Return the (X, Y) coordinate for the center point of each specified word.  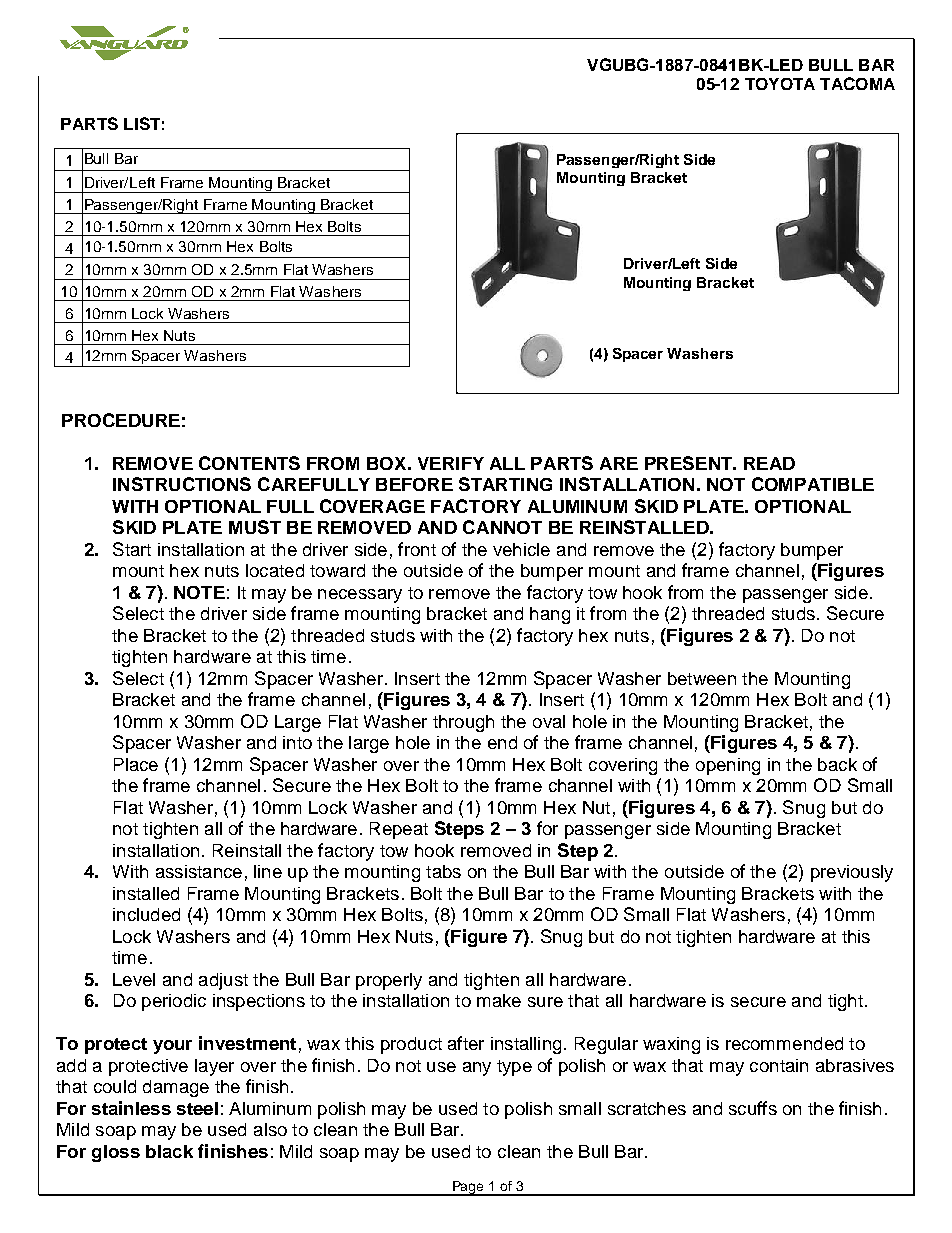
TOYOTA (780, 84)
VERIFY (451, 463)
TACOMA (857, 83)
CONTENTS (249, 463)
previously (852, 873)
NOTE (199, 592)
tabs (443, 871)
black (169, 1151)
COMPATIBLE (813, 484)
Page (468, 1188)
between (702, 678)
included (146, 914)
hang (550, 615)
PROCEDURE (121, 420)
